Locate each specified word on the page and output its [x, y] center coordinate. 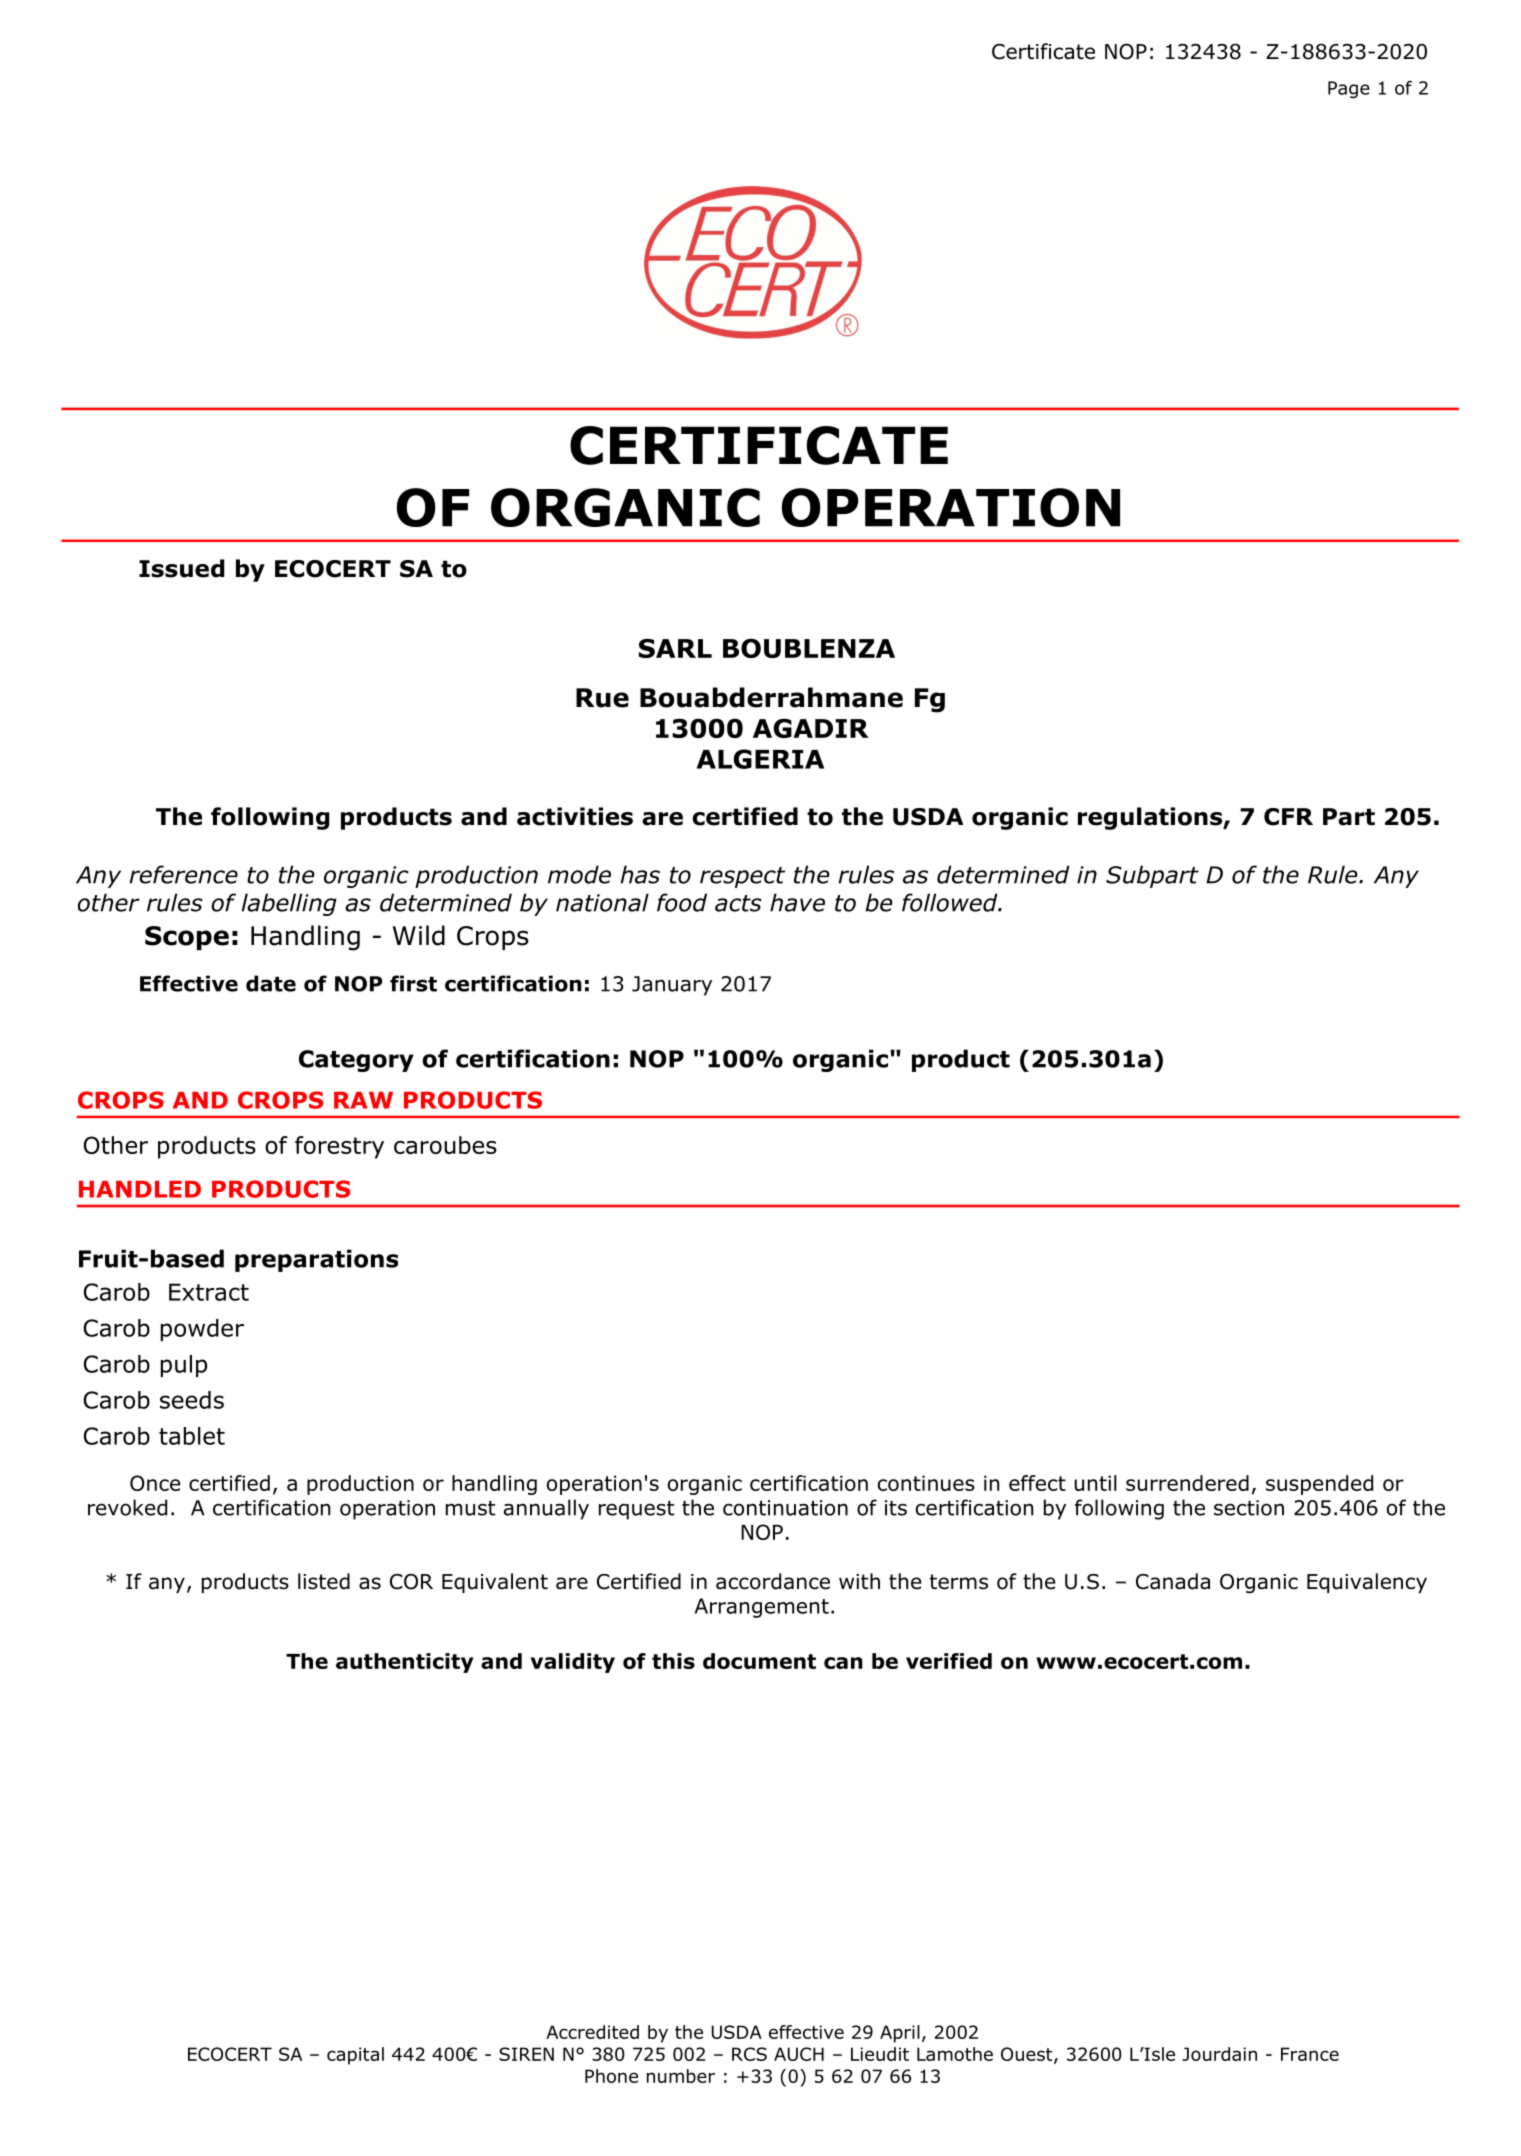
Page [1349, 89]
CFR [1288, 817]
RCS [749, 2054]
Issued [182, 568]
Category [356, 1061]
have [797, 902]
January [672, 986]
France [1310, 2054]
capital [355, 2056]
